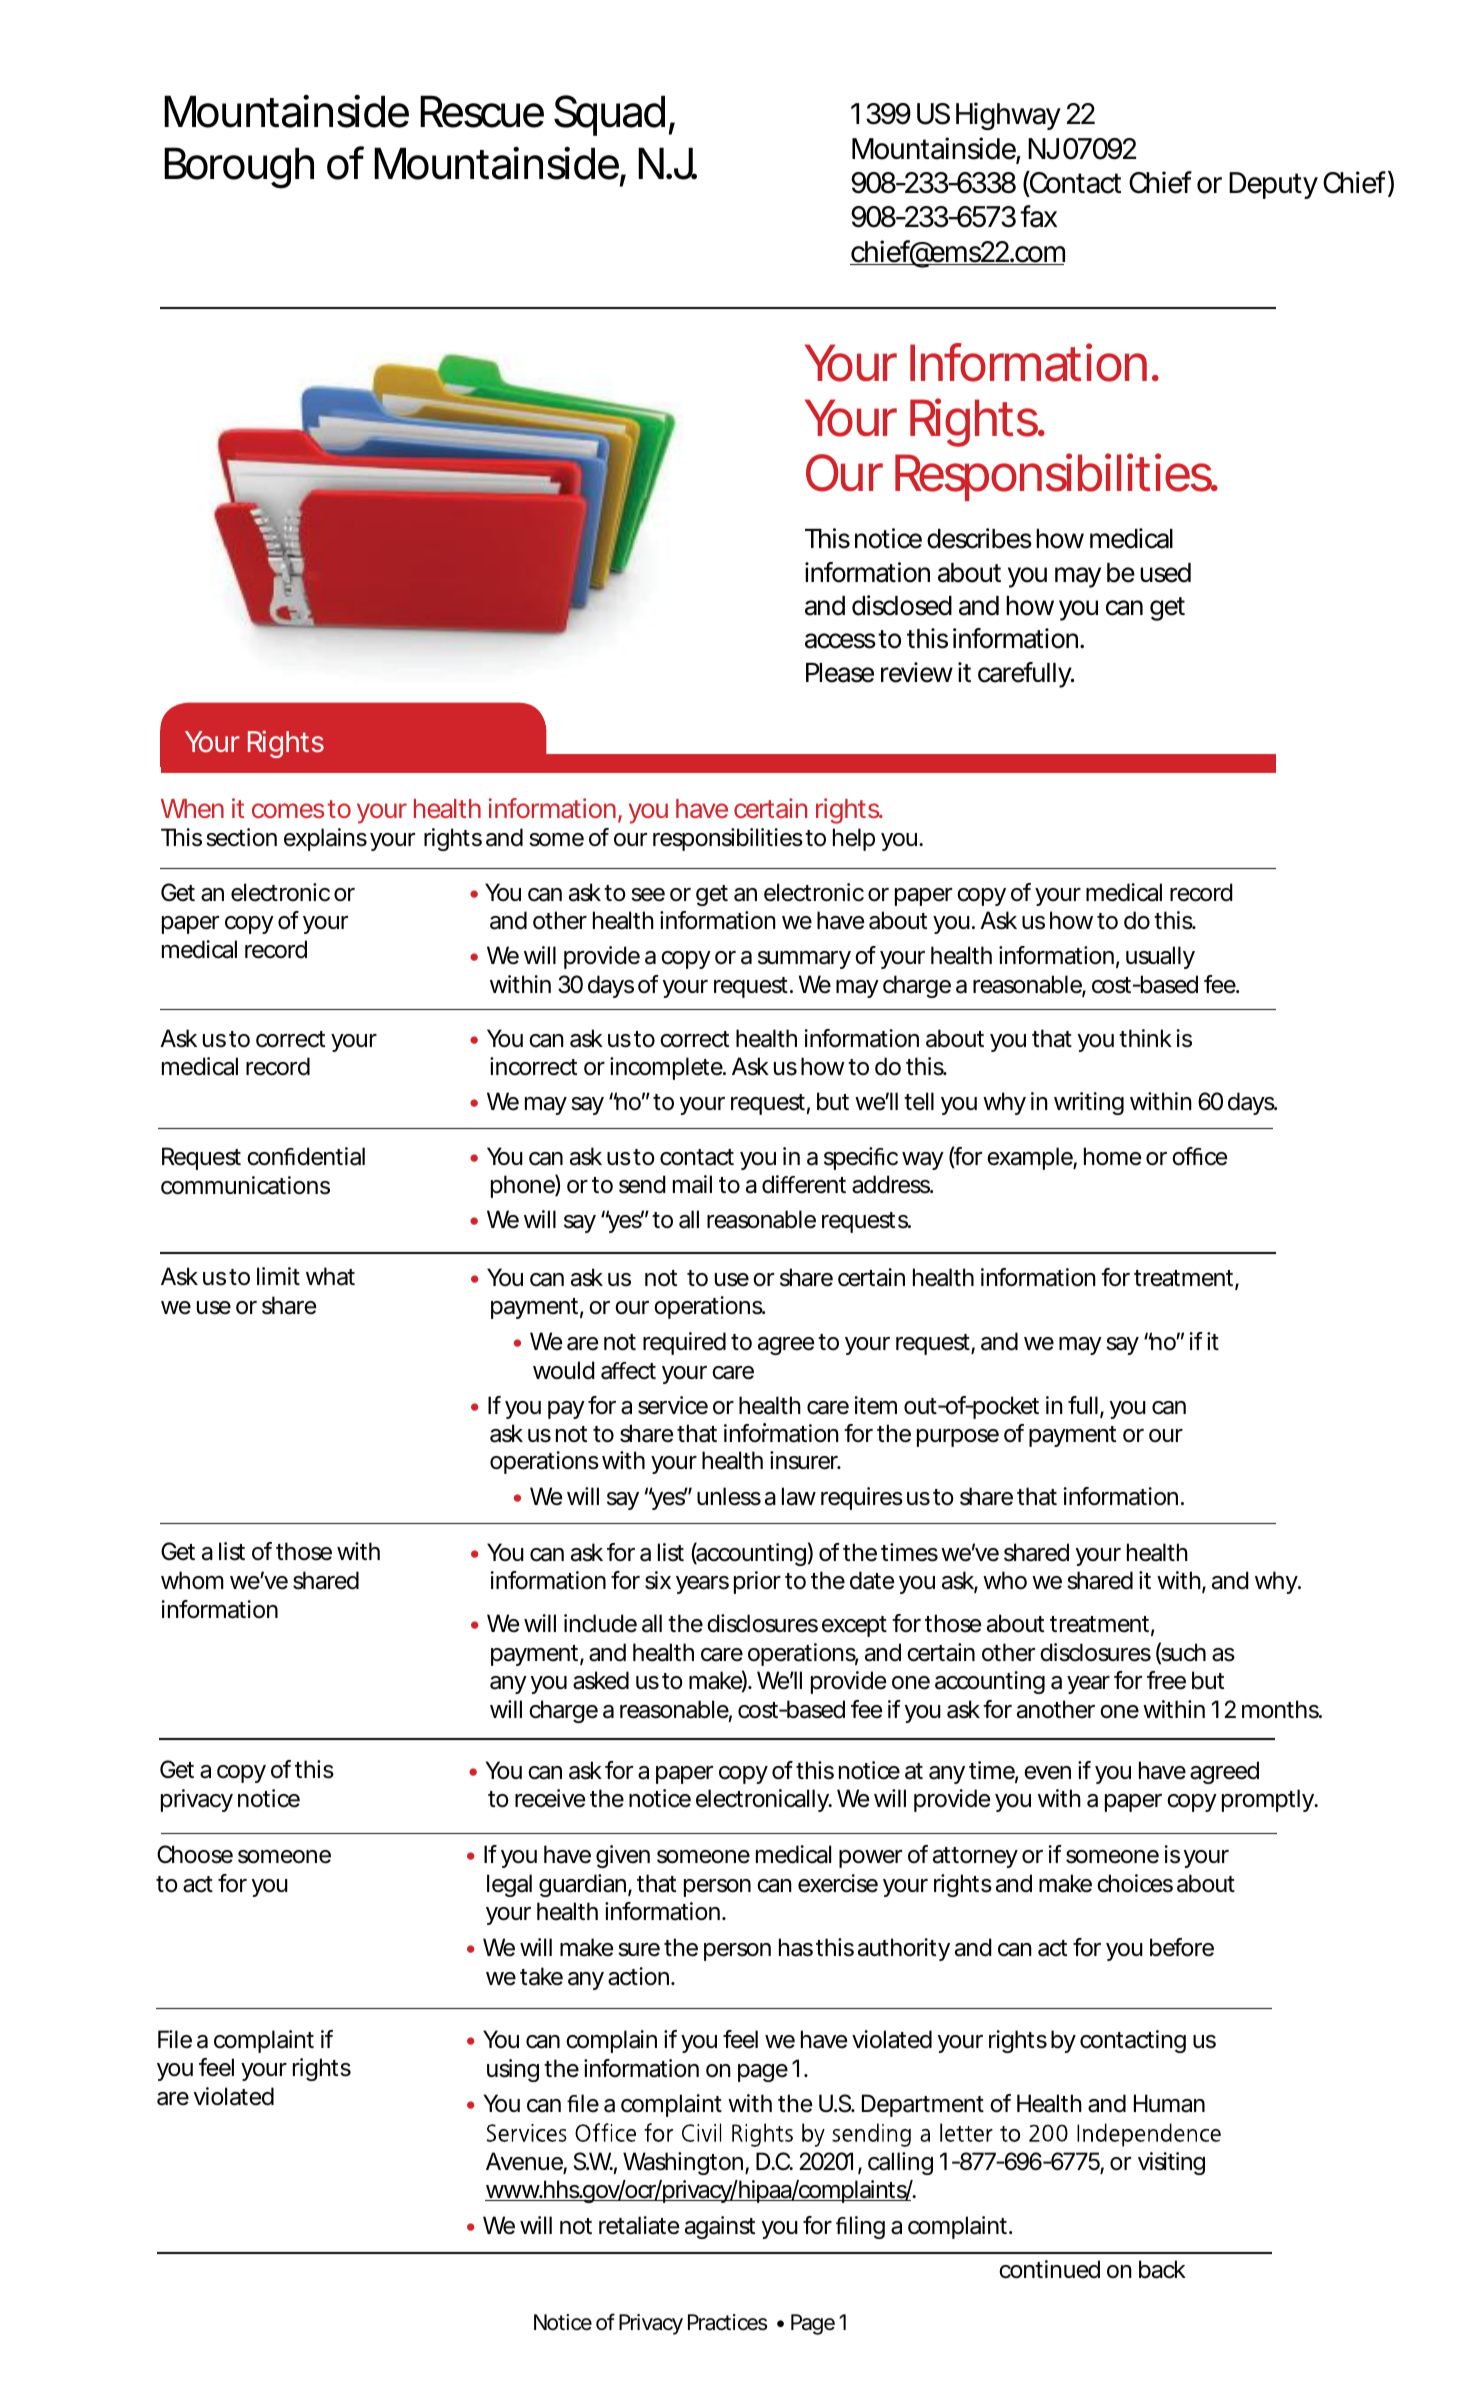 Image resolution: width=1459 pixels, height=2403 pixels. What do you see at coordinates (288, 810) in the document?
I see `comes` at bounding box center [288, 810].
